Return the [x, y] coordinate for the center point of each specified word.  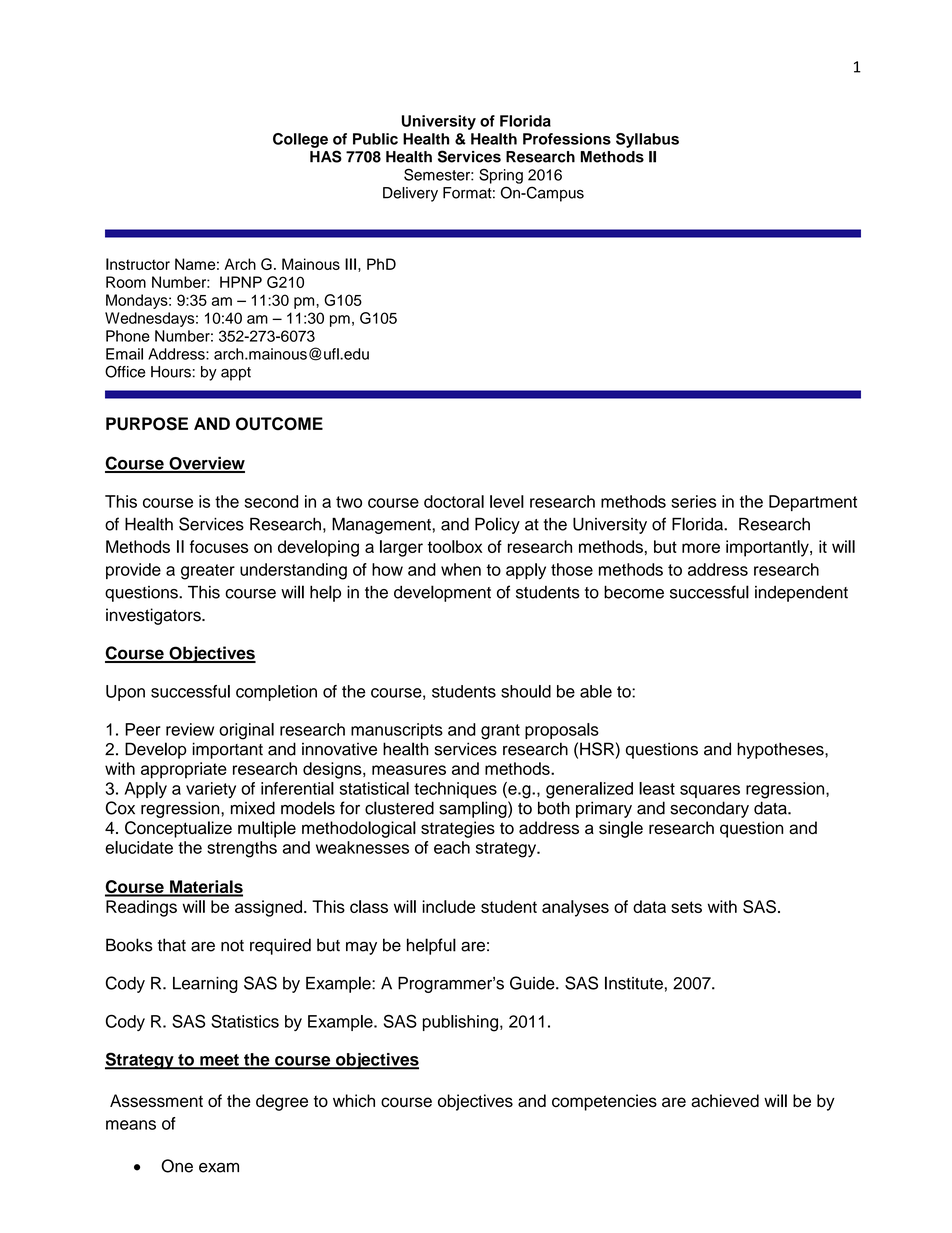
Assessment [156, 1101]
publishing [460, 1023]
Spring [501, 176]
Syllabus [647, 140]
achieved [725, 1100]
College [300, 140]
